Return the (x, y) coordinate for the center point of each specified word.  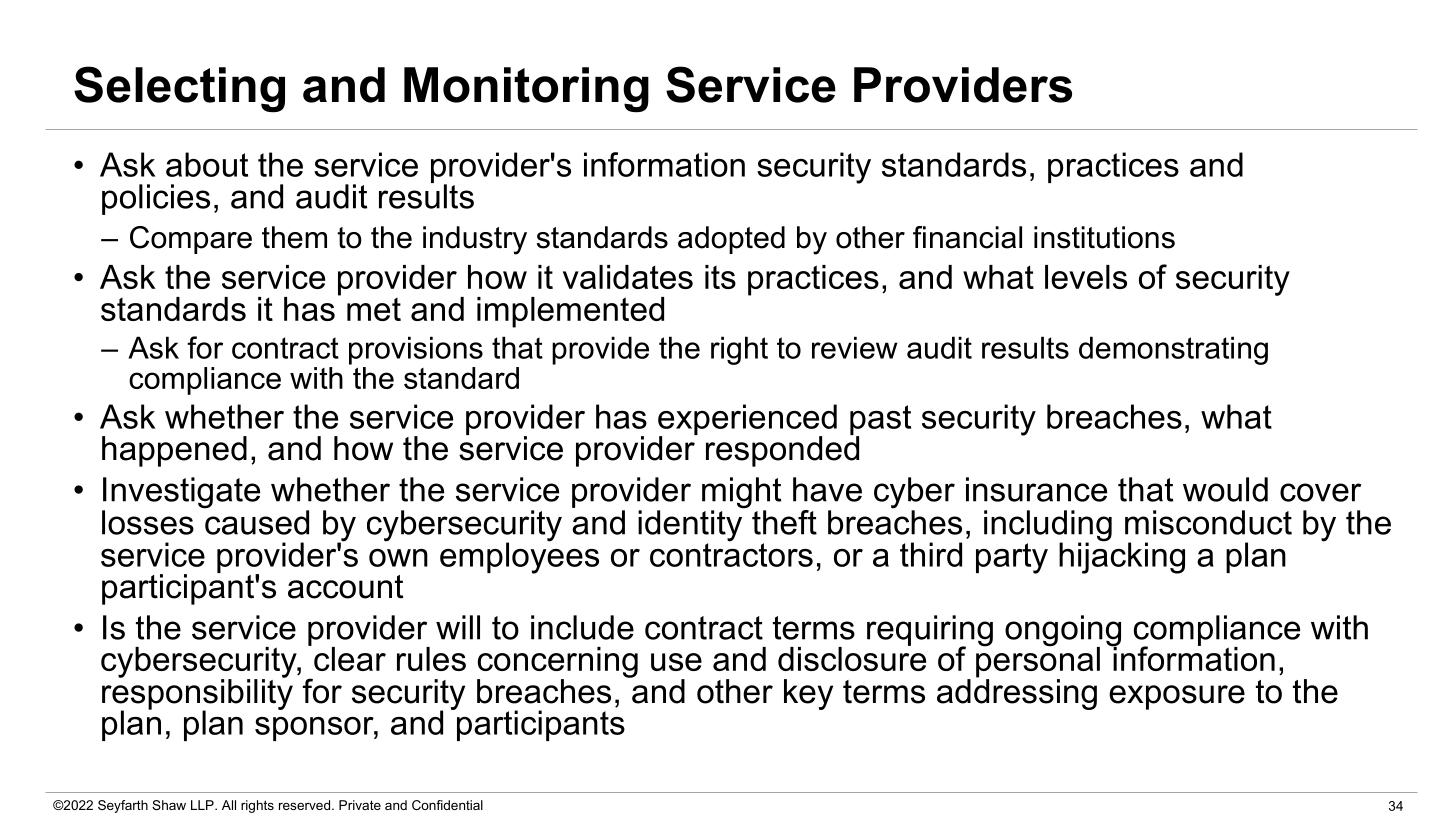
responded (782, 450)
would (1225, 489)
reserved (304, 805)
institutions (1104, 237)
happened (174, 451)
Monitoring (526, 90)
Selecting (179, 89)
